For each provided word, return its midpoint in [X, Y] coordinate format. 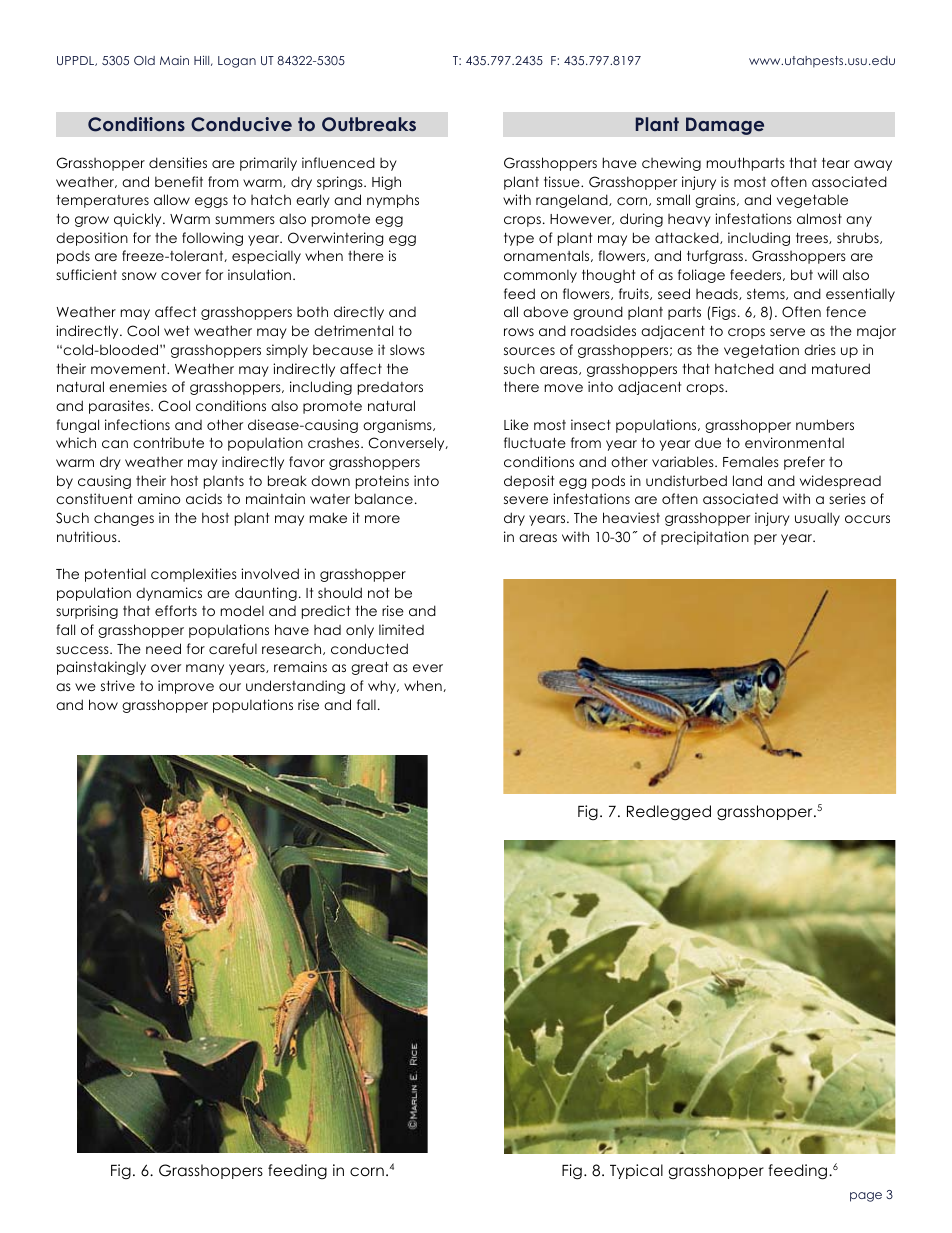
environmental [794, 442]
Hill [203, 60]
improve [186, 687]
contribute [168, 442]
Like [516, 424]
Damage [725, 126]
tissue [563, 181]
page [866, 1197]
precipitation [705, 538]
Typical [636, 1171]
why [383, 687]
